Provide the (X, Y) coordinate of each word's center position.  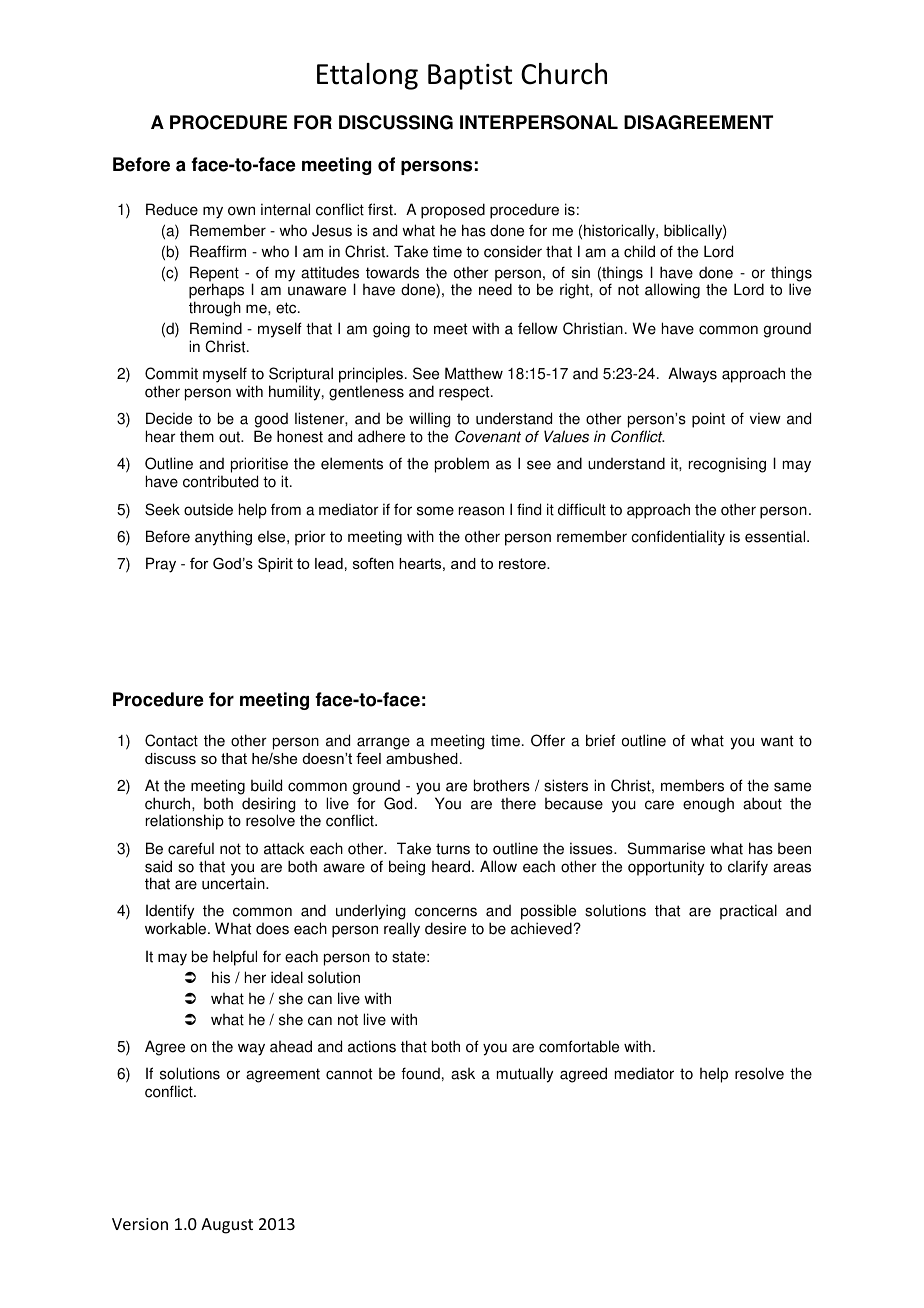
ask (463, 1074)
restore (523, 563)
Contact (171, 740)
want (777, 741)
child (639, 251)
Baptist (470, 77)
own (241, 211)
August (227, 1226)
